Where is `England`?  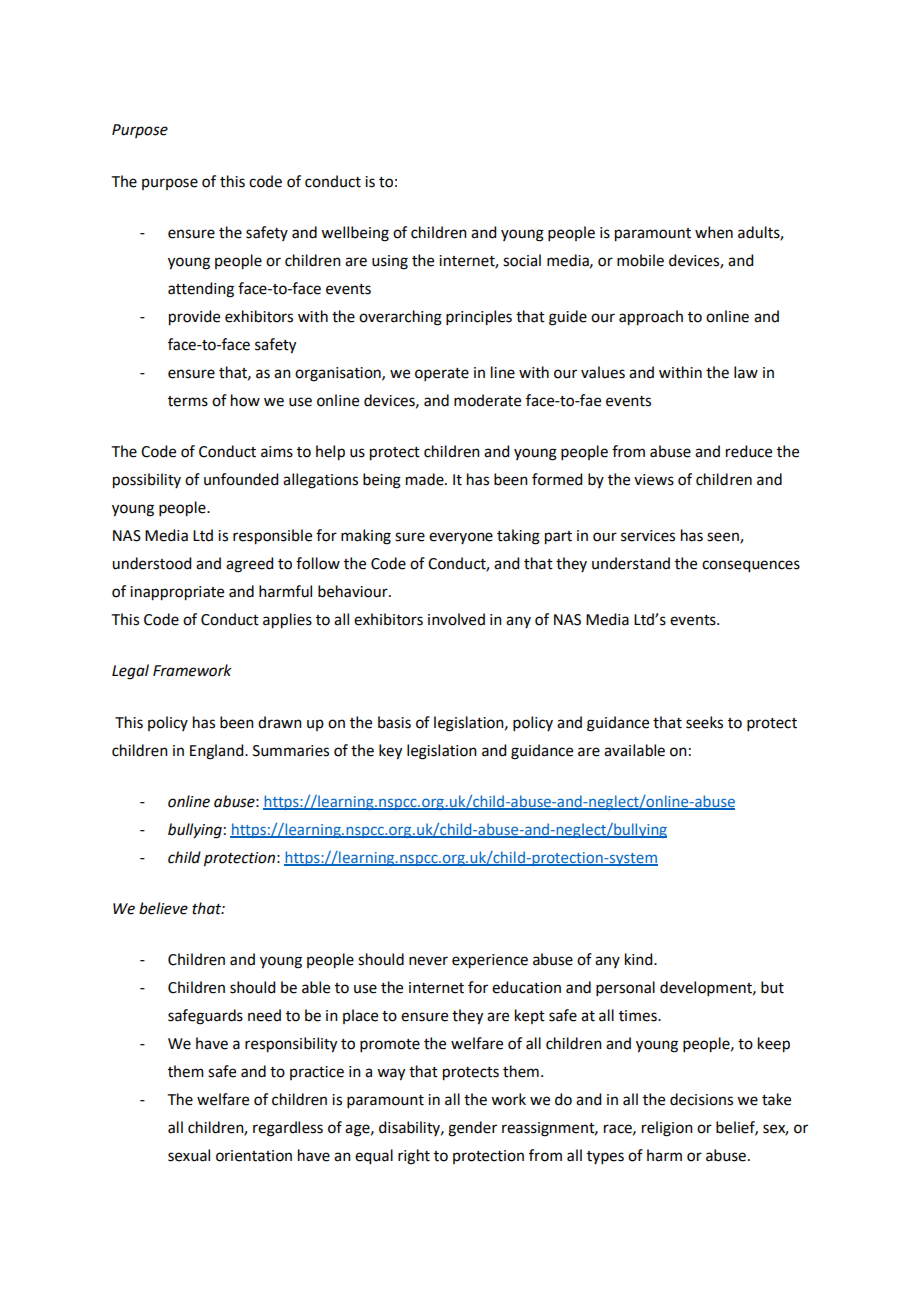
England is located at coordinates (218, 752).
